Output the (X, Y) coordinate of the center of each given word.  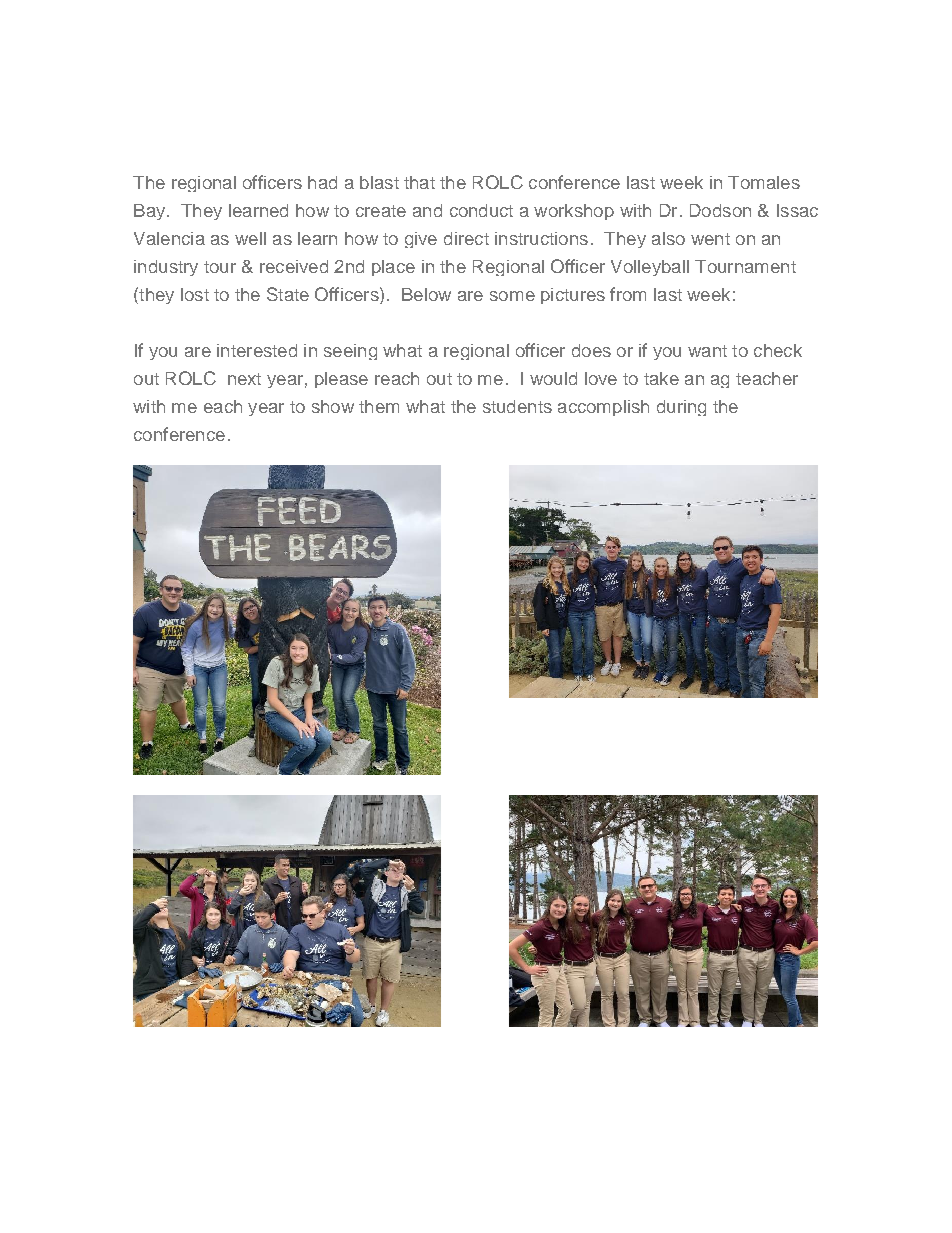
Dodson (720, 210)
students (517, 406)
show (333, 406)
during (681, 408)
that (419, 182)
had (322, 182)
